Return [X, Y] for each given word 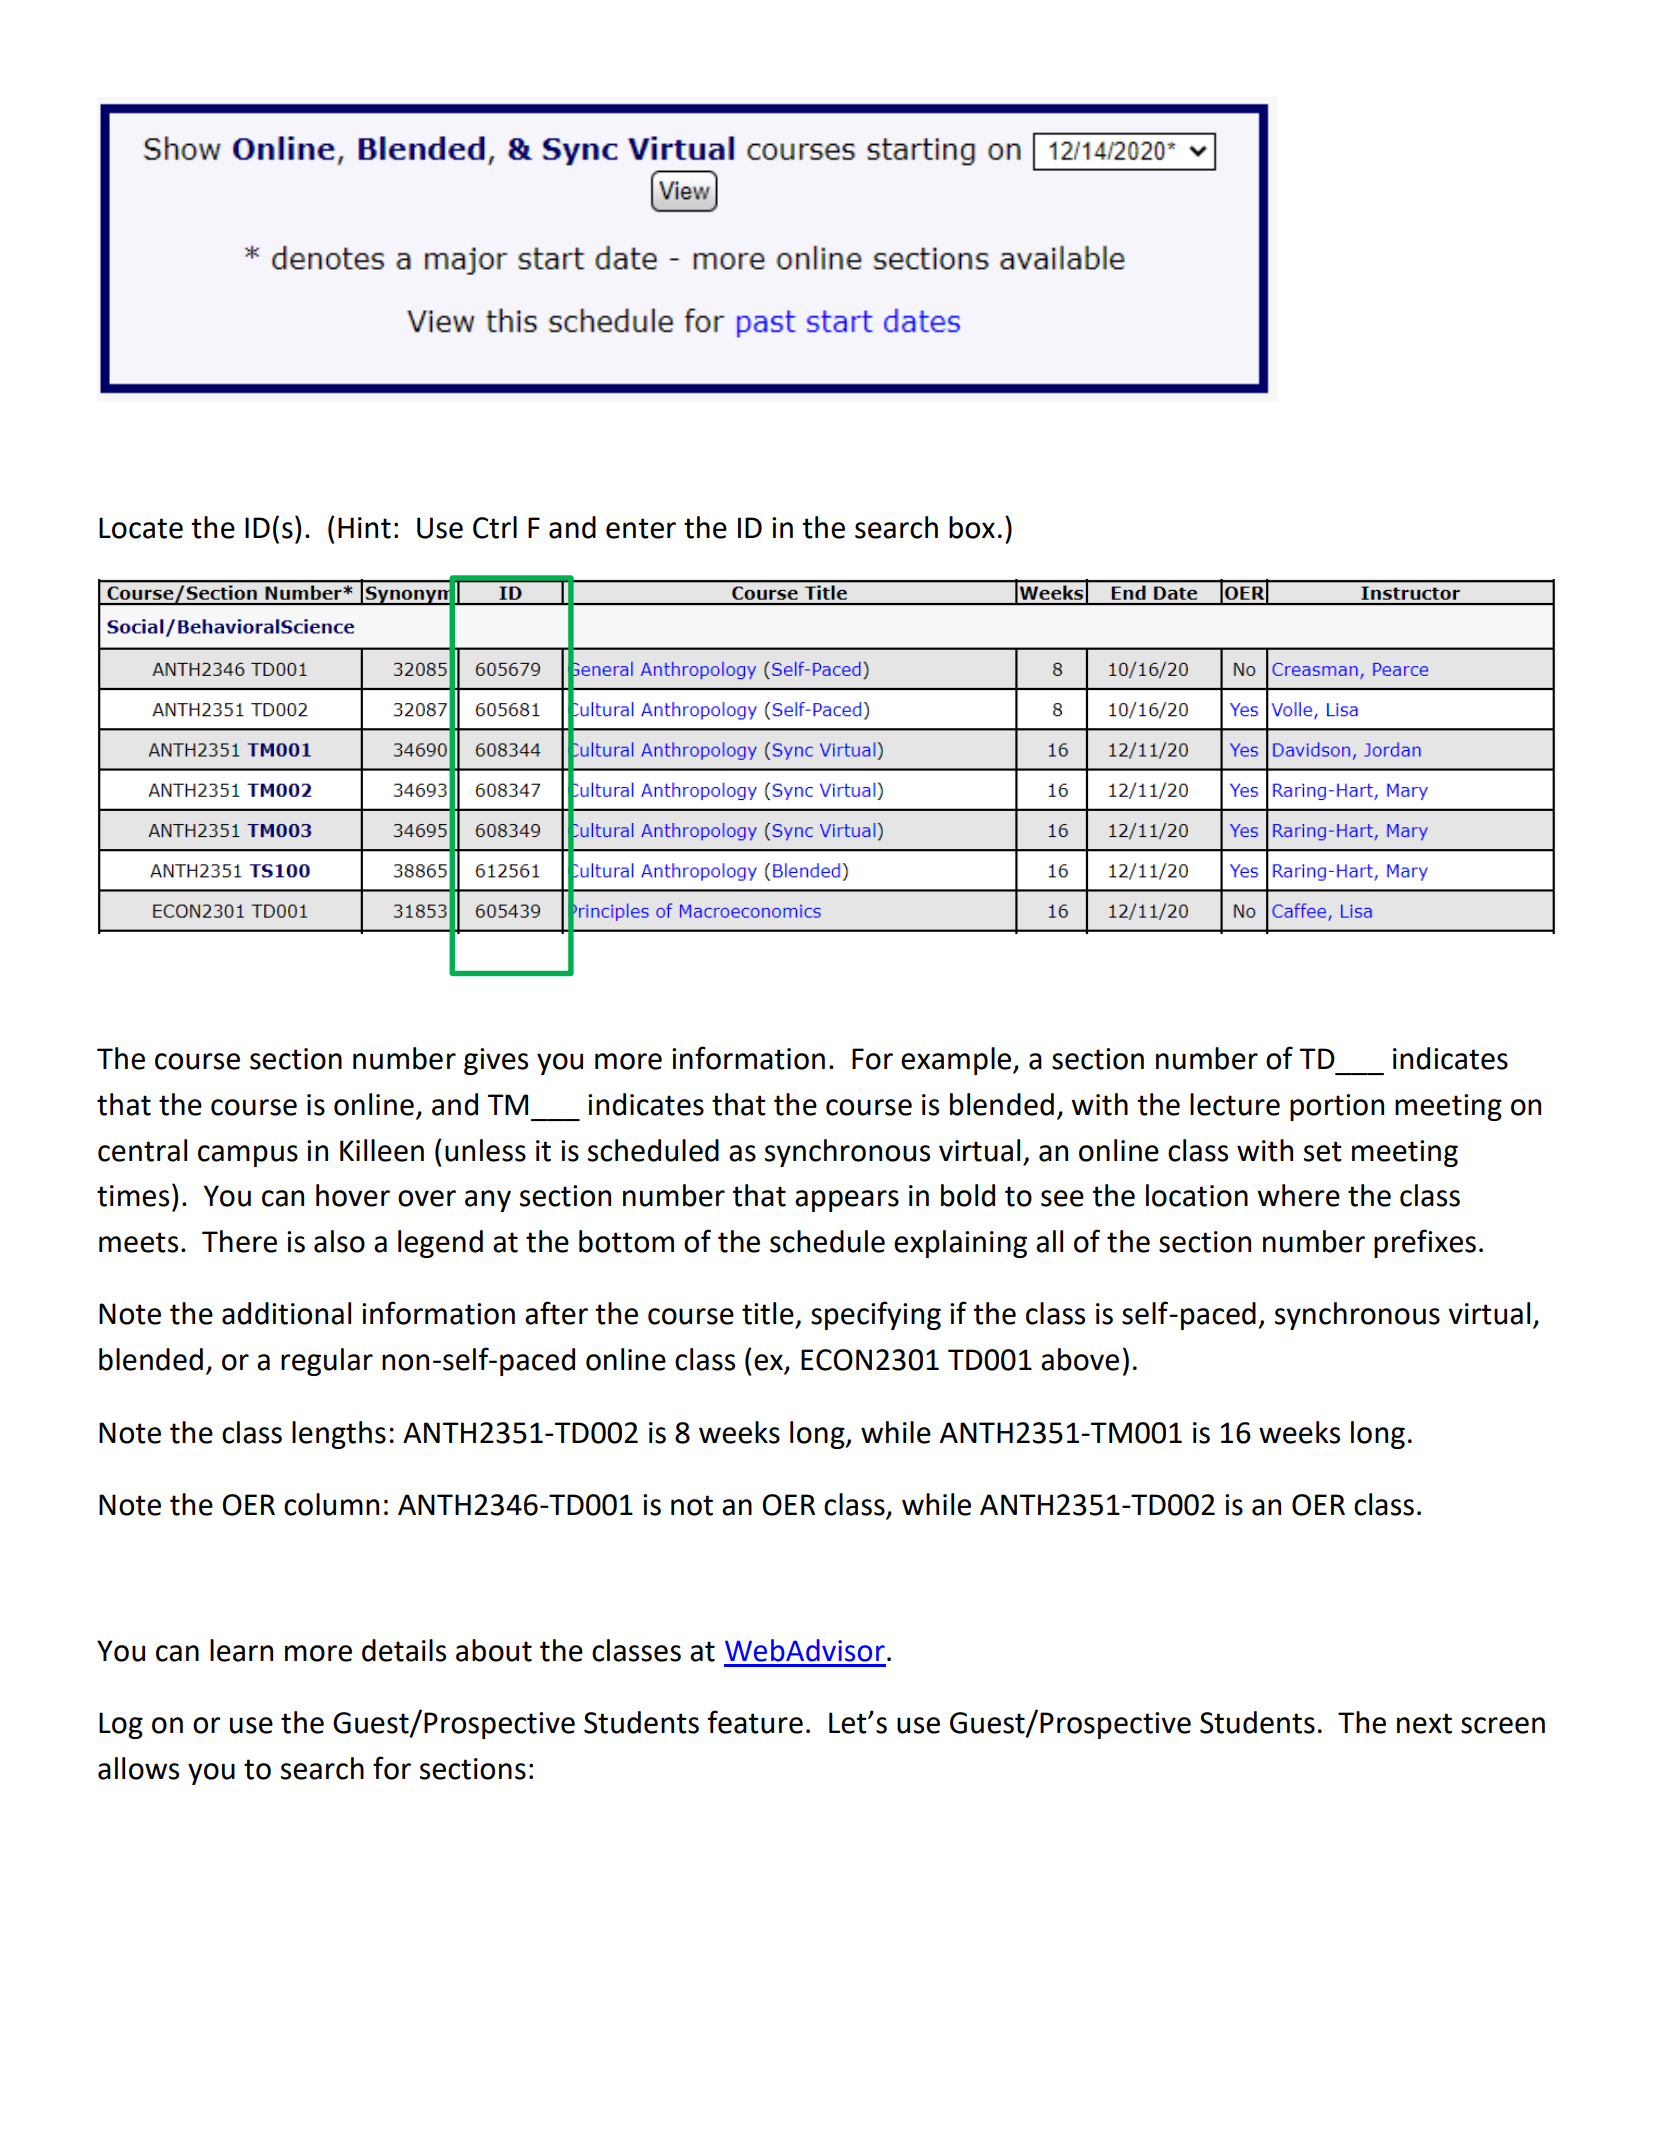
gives [496, 1061]
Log [121, 1725]
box [972, 527]
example [957, 1061]
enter [641, 528]
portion [1337, 1107]
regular [327, 1362]
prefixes [1425, 1243]
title [768, 1313]
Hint [364, 528]
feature [755, 1722]
